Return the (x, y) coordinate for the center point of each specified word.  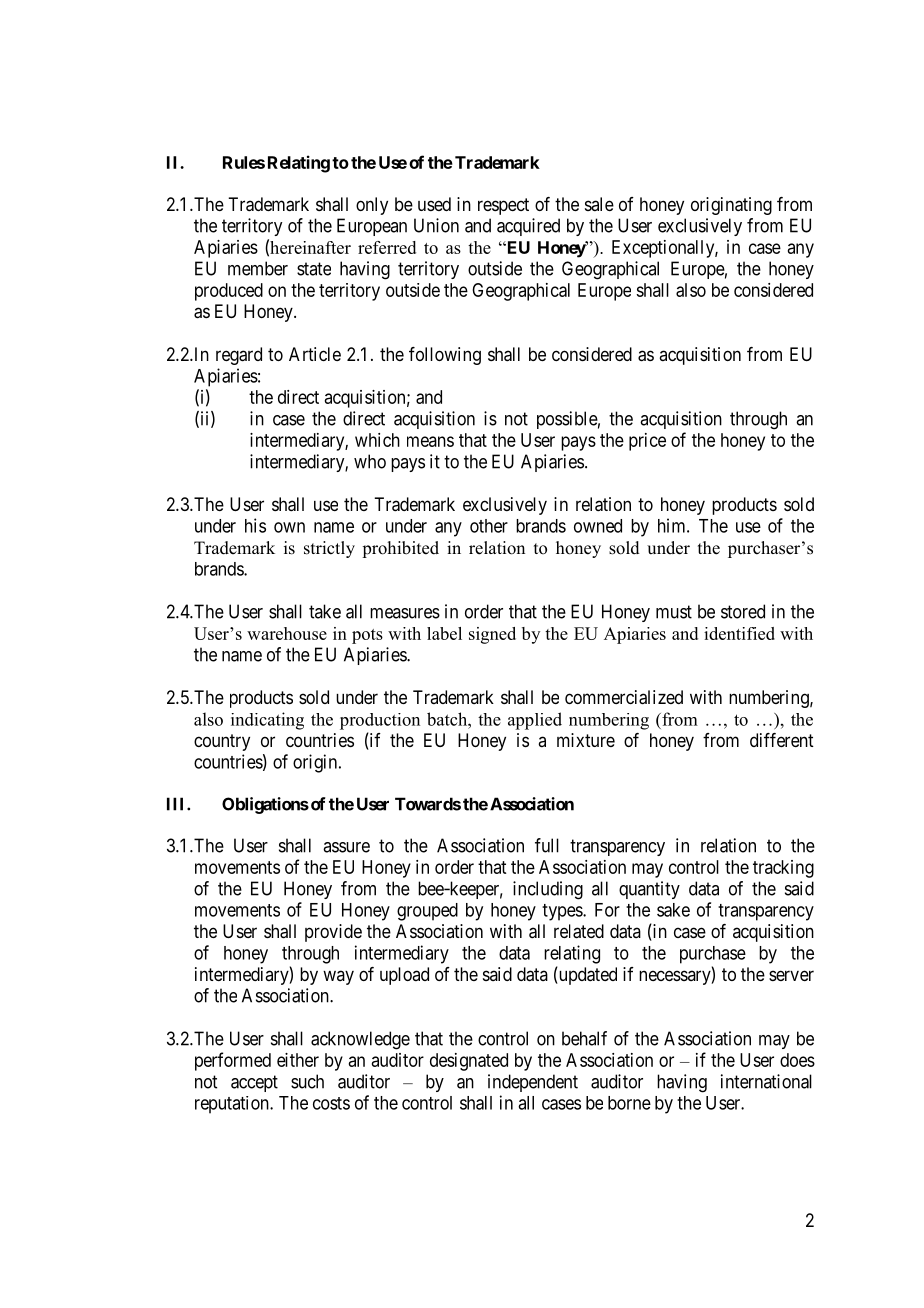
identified (739, 633)
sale (599, 204)
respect (503, 206)
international (766, 1081)
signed (492, 635)
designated (469, 1062)
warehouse (287, 633)
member (258, 268)
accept (254, 1083)
